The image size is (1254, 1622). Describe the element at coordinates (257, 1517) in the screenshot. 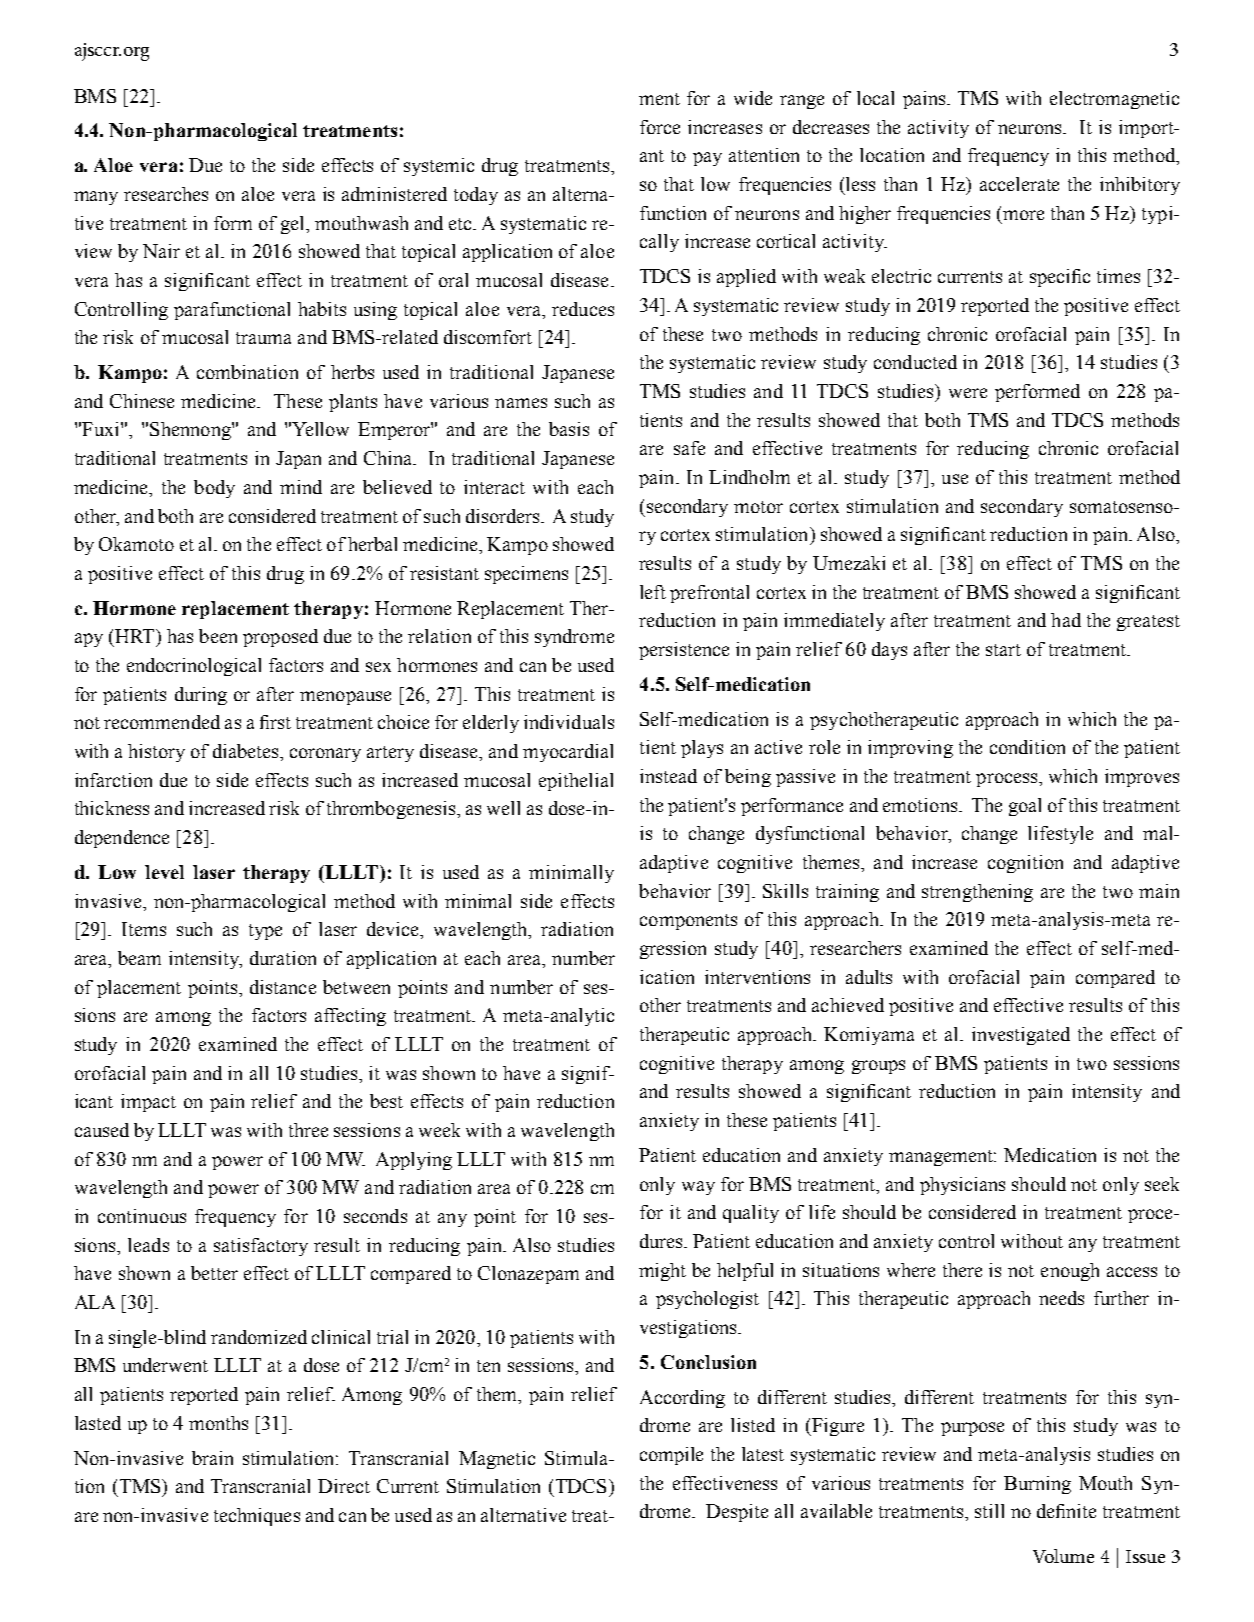

I see `techniques` at that location.
